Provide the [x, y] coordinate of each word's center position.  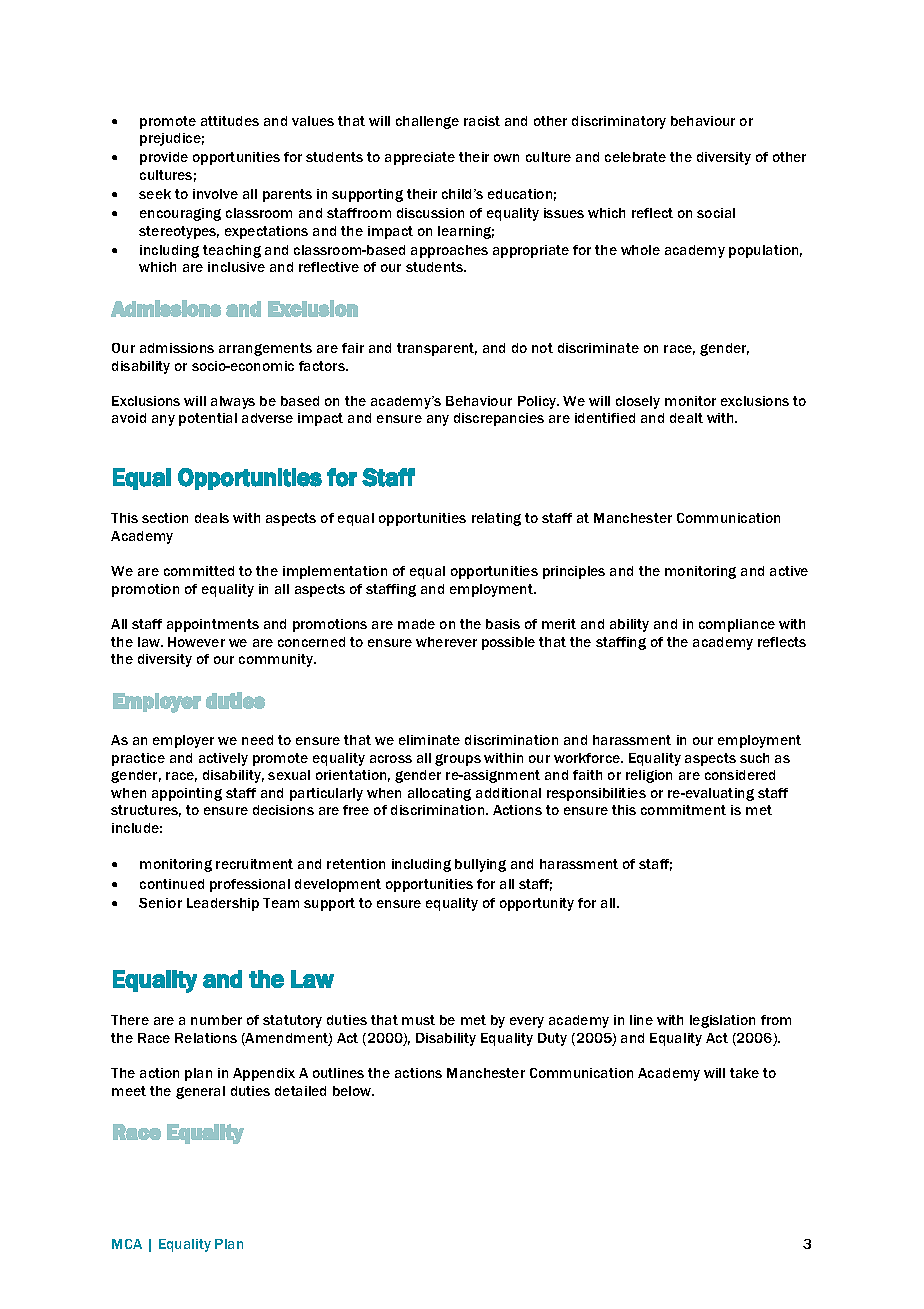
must [418, 1020]
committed [199, 571]
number [216, 1020]
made [416, 624]
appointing [187, 794]
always [233, 402]
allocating [439, 794]
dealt [686, 418]
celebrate [635, 157]
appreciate [420, 158]
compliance [737, 625]
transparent [437, 349]
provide [164, 158]
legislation [722, 1021]
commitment [683, 810]
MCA [127, 1244]
